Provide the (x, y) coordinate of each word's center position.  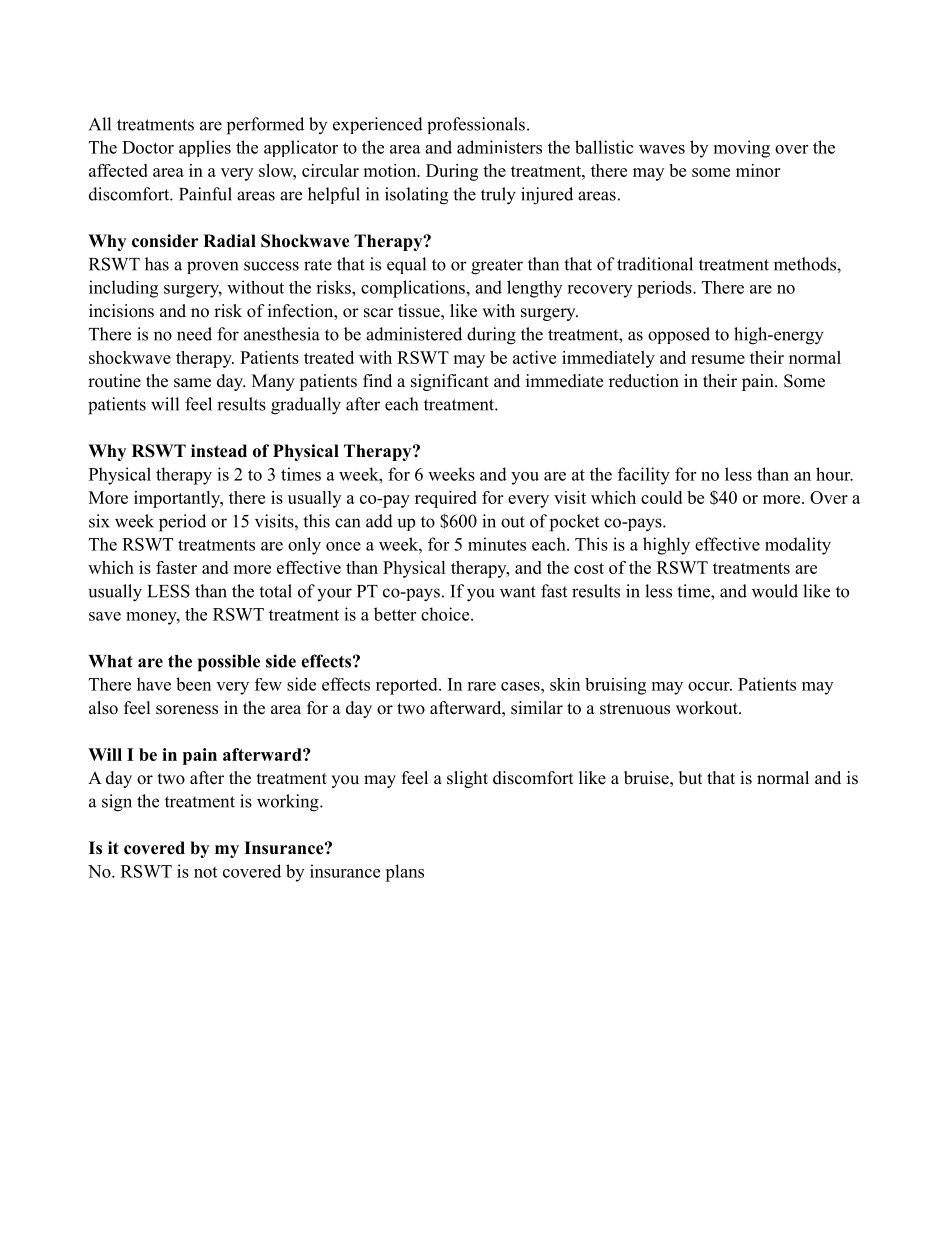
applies (205, 148)
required (446, 499)
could (661, 497)
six (99, 521)
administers (499, 147)
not (205, 872)
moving (742, 149)
